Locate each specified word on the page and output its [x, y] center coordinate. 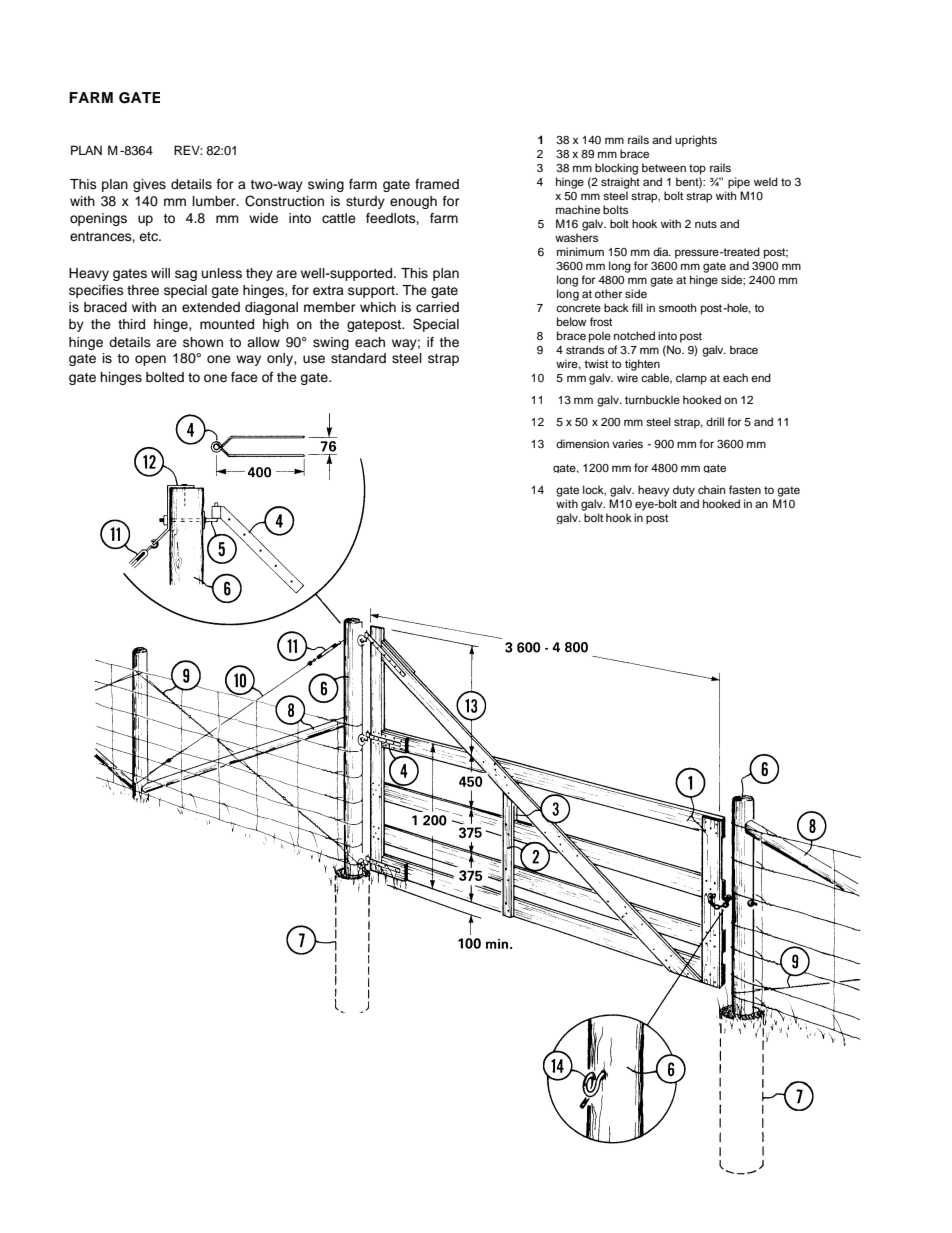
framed [437, 184]
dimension [582, 443]
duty [684, 491]
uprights [696, 141]
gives [149, 185]
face [244, 377]
